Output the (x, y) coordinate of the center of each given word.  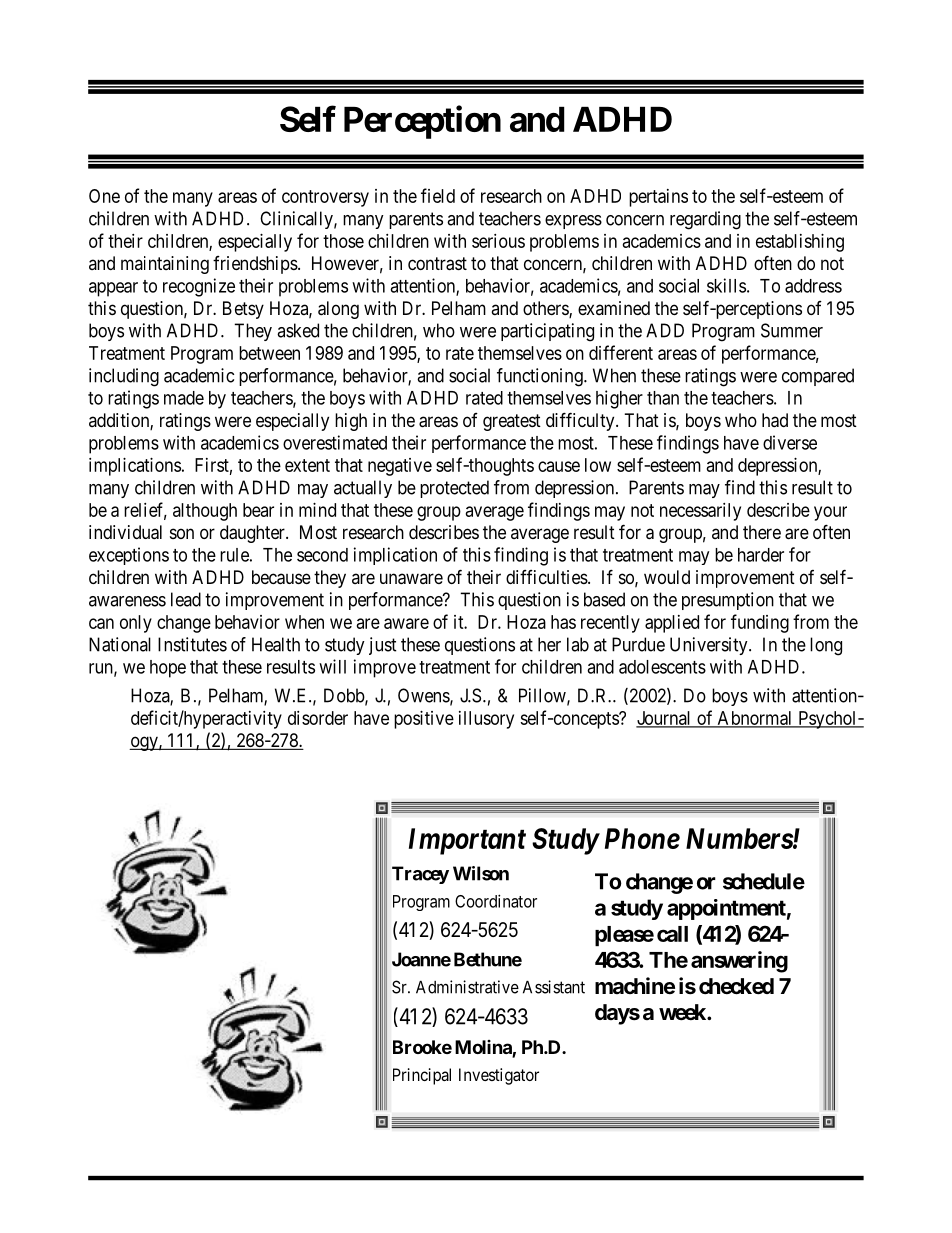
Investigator (499, 1076)
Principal (422, 1076)
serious (498, 241)
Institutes (192, 644)
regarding (705, 220)
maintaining (165, 265)
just (383, 646)
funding (760, 623)
